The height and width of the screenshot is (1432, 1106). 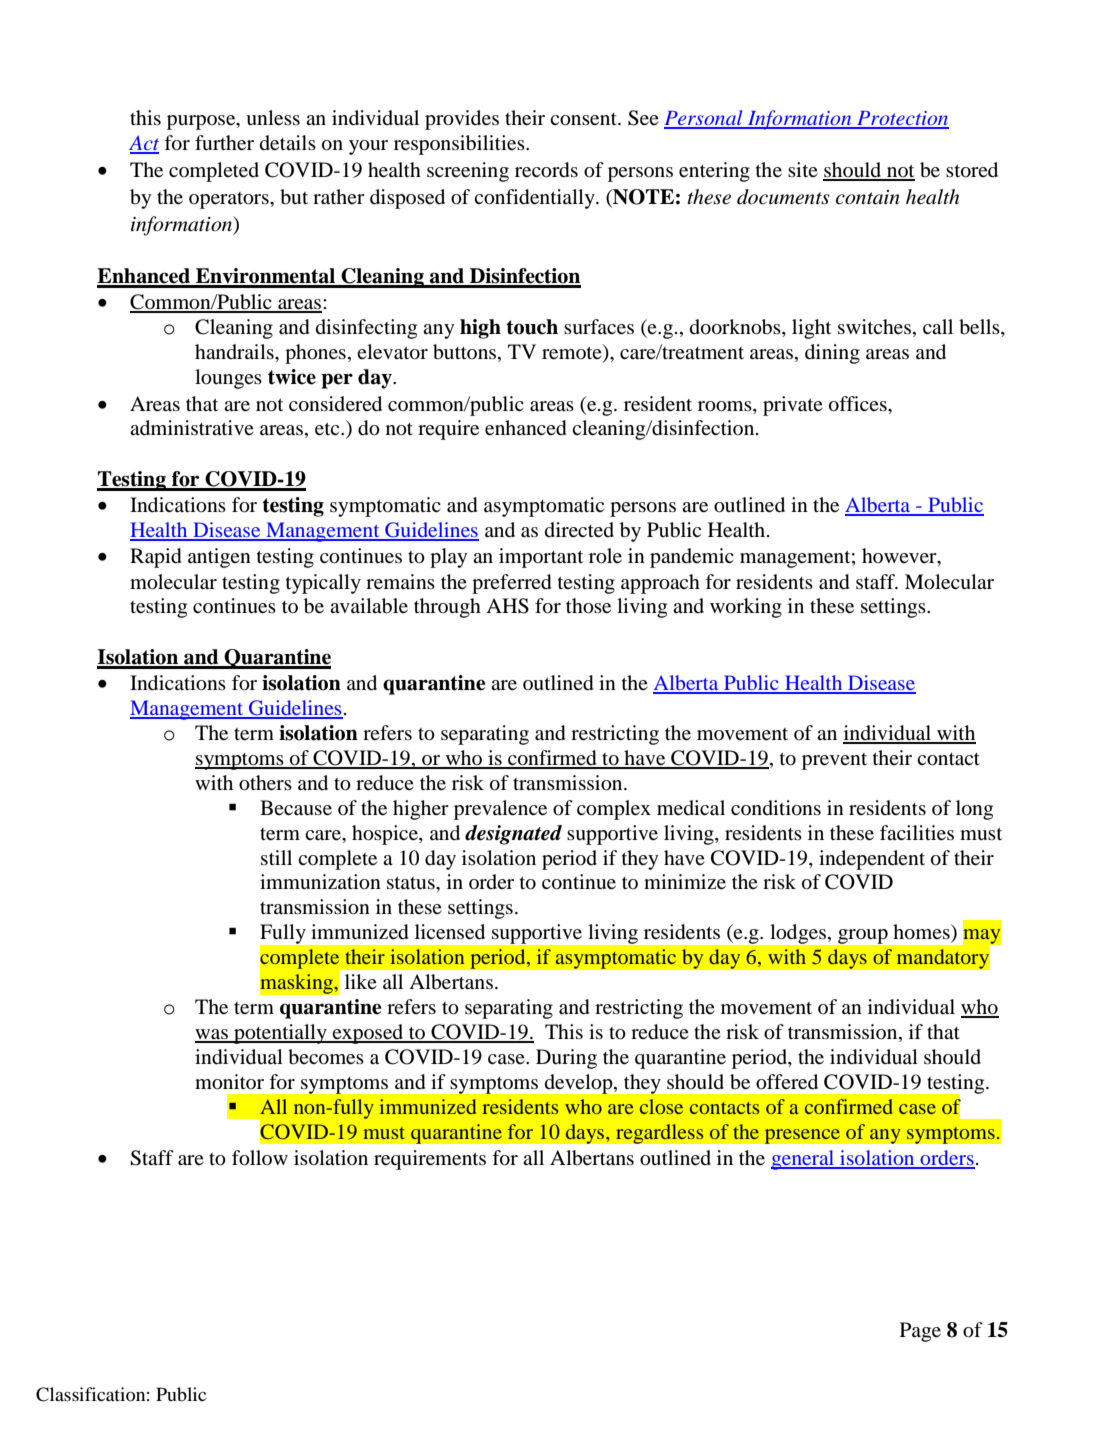 What do you see at coordinates (902, 119) in the screenshot?
I see `Protection` at bounding box center [902, 119].
